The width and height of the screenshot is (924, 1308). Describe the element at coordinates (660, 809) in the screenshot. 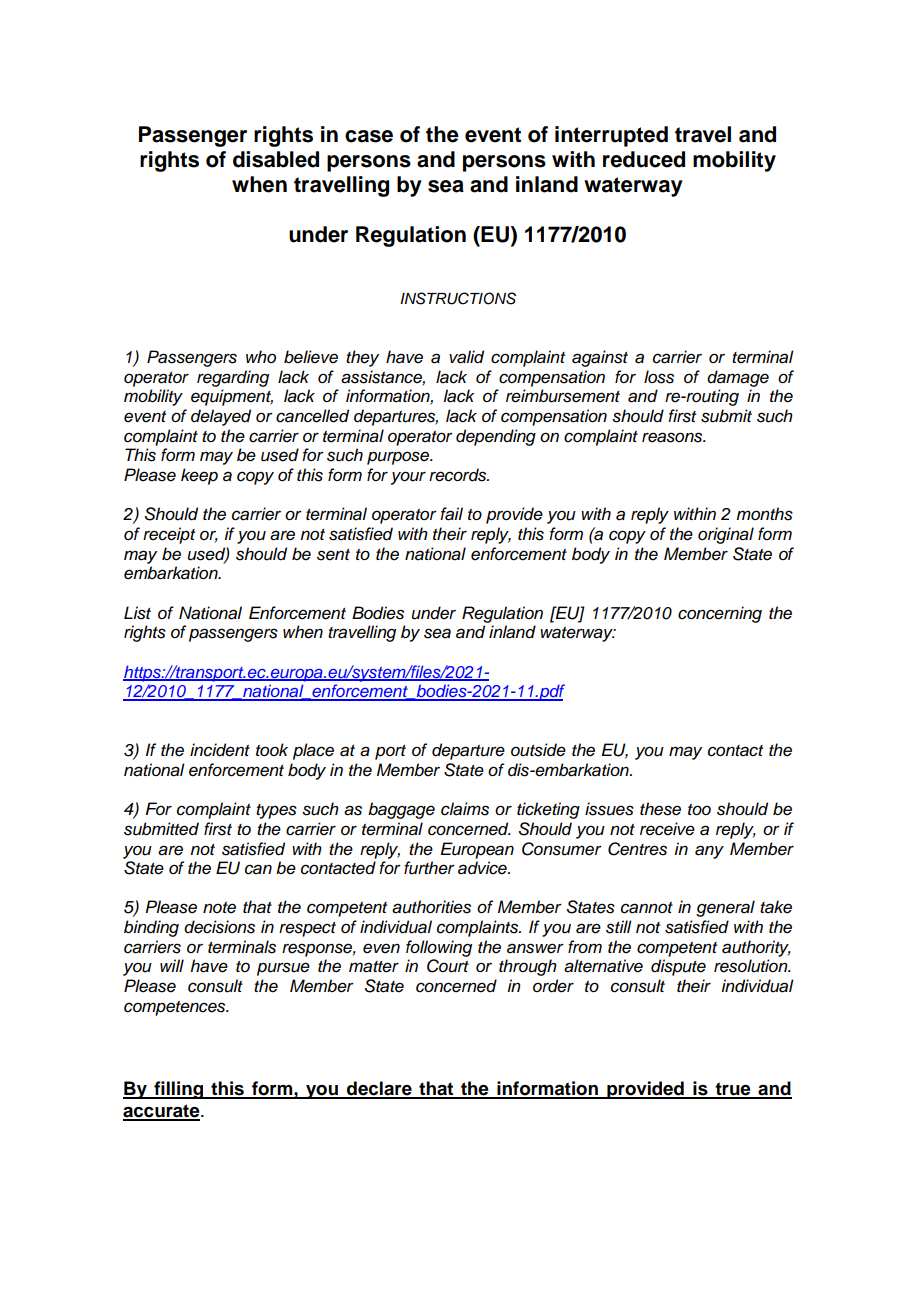

I see `these` at that location.
